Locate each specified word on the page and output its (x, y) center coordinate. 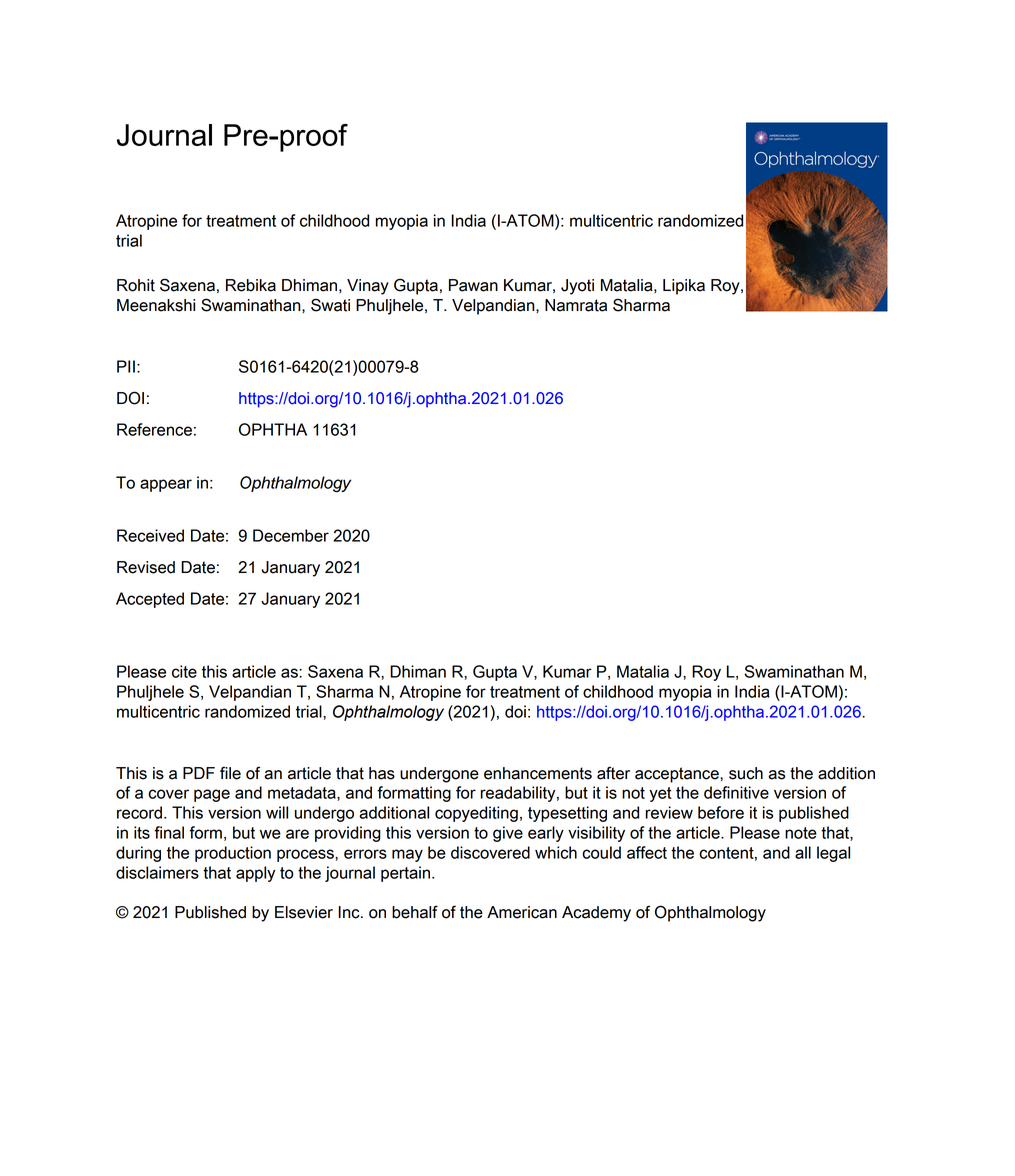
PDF (199, 773)
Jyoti (577, 287)
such (746, 773)
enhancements (538, 773)
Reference (154, 429)
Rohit (136, 285)
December (291, 535)
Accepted (150, 600)
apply (255, 874)
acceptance (678, 775)
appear (166, 485)
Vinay (368, 287)
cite (184, 671)
